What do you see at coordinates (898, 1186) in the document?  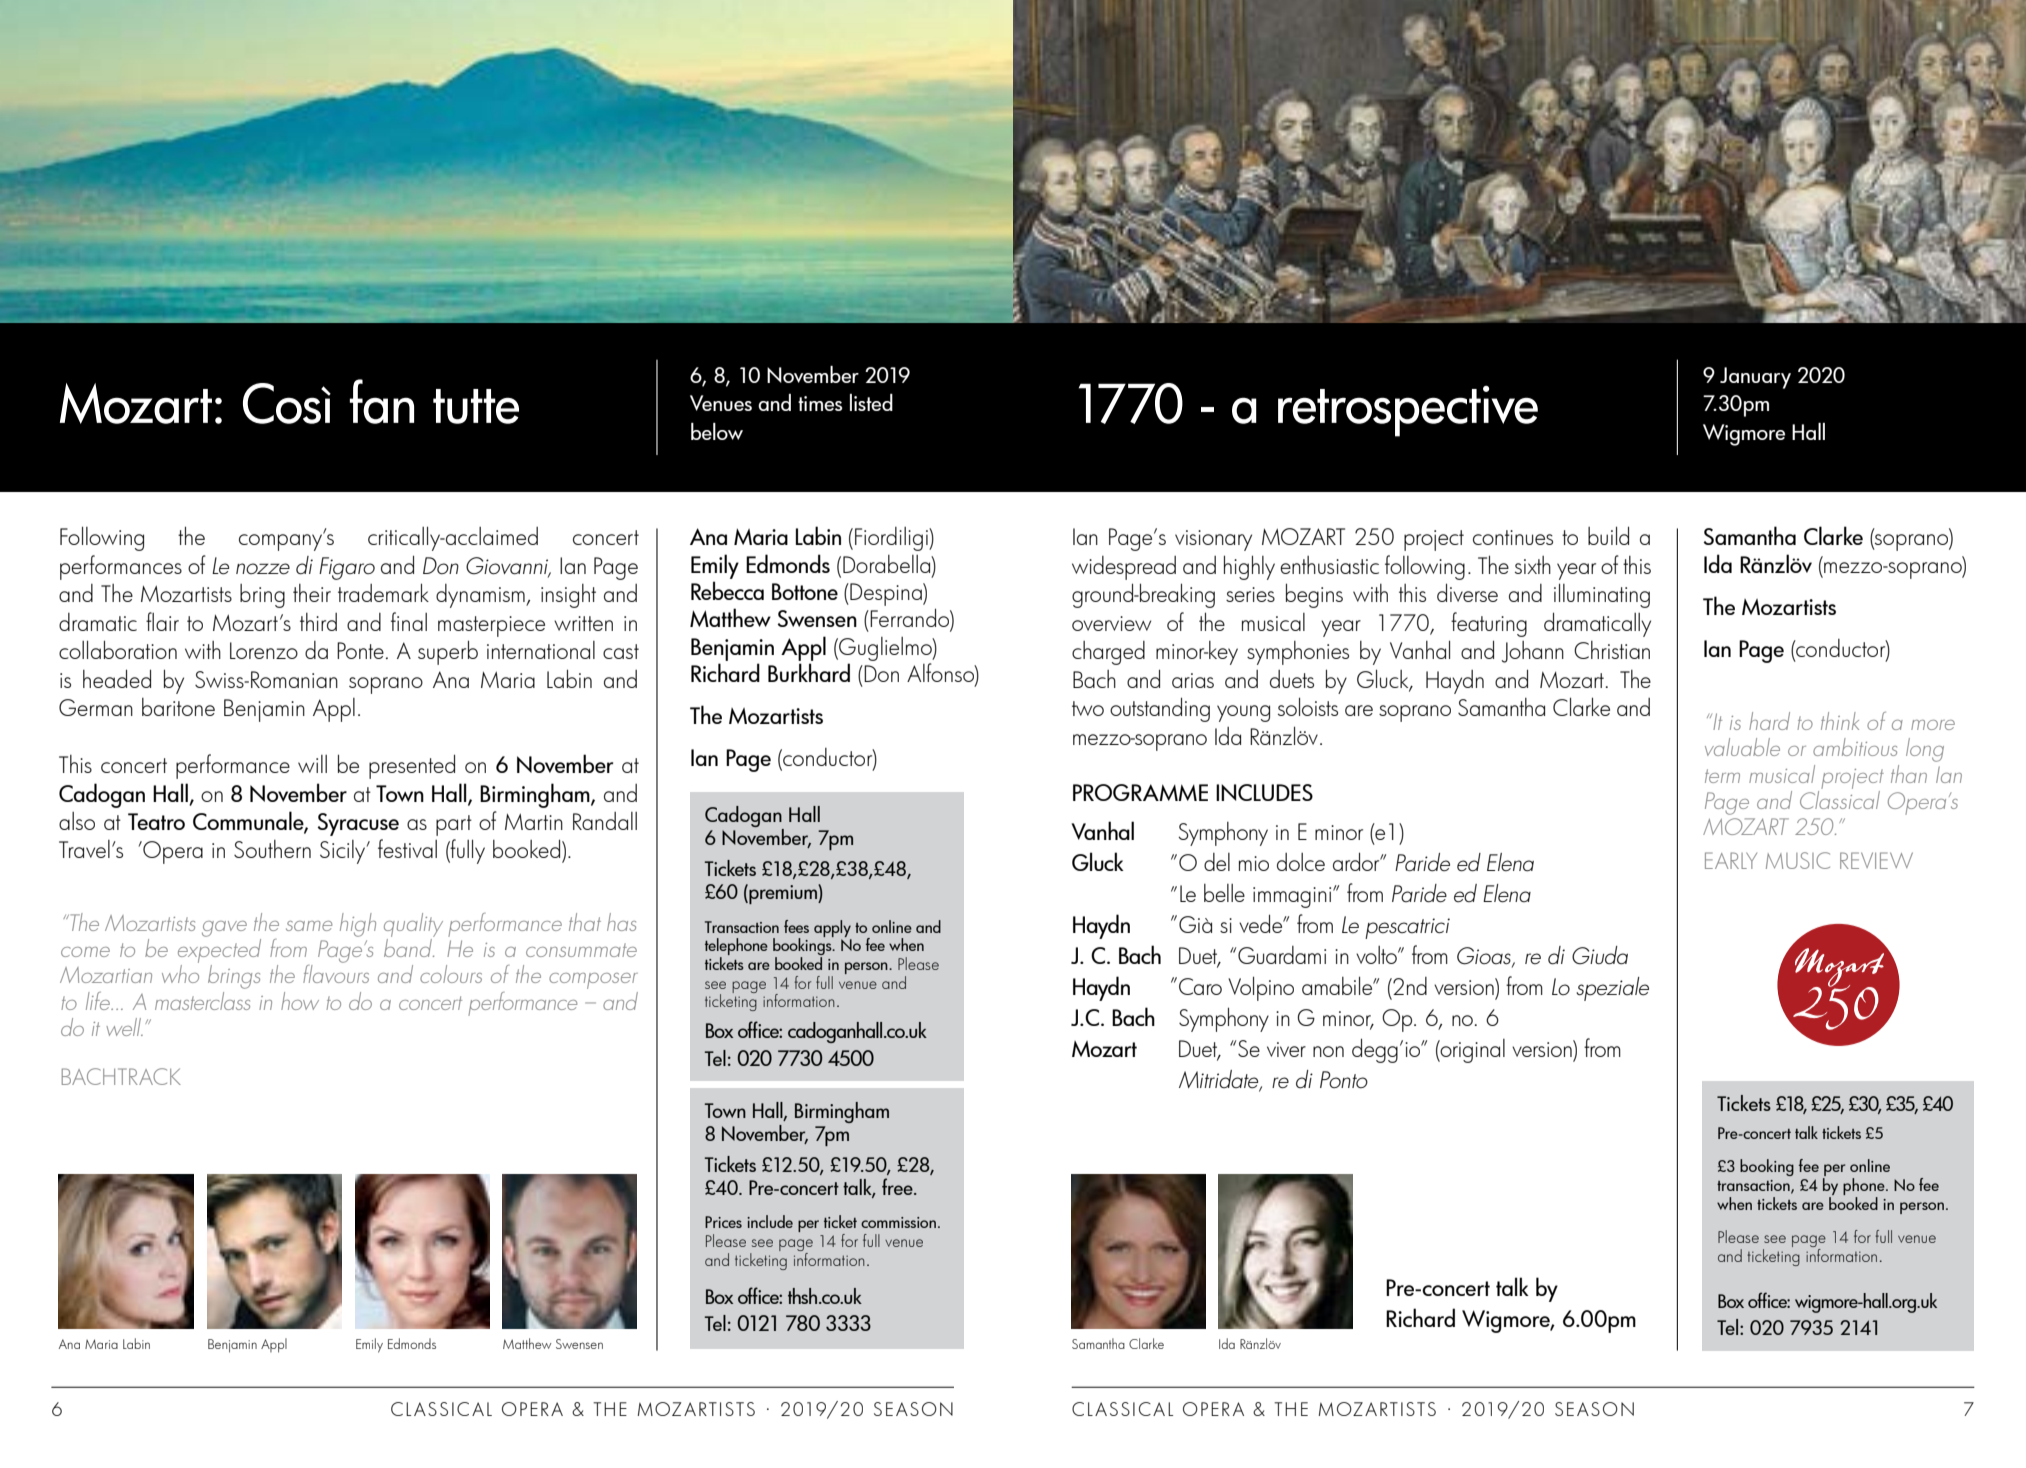 I see `free` at bounding box center [898, 1186].
